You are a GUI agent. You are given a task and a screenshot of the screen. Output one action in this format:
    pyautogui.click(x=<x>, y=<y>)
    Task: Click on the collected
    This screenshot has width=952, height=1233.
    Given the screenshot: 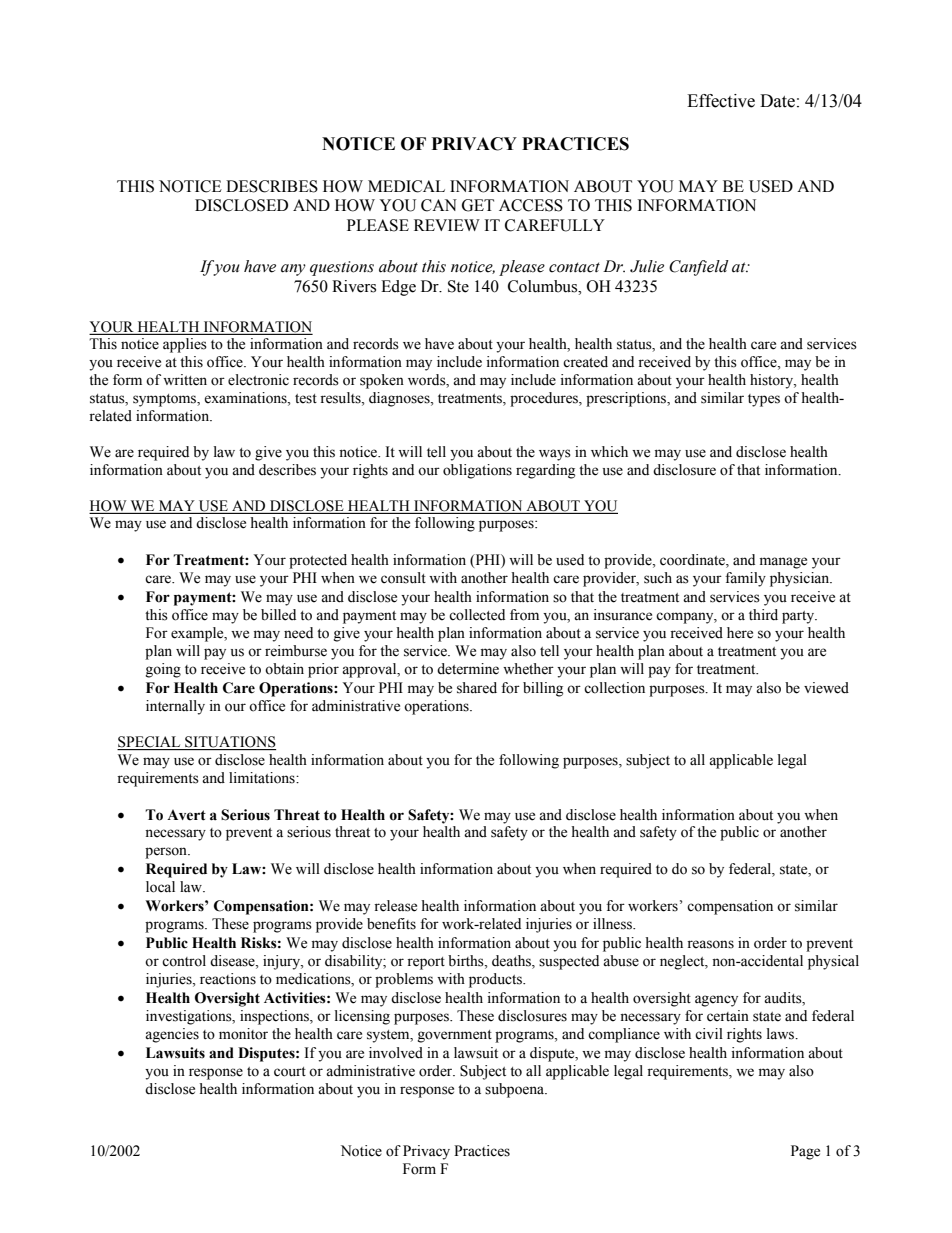 What is the action you would take?
    pyautogui.click(x=477, y=615)
